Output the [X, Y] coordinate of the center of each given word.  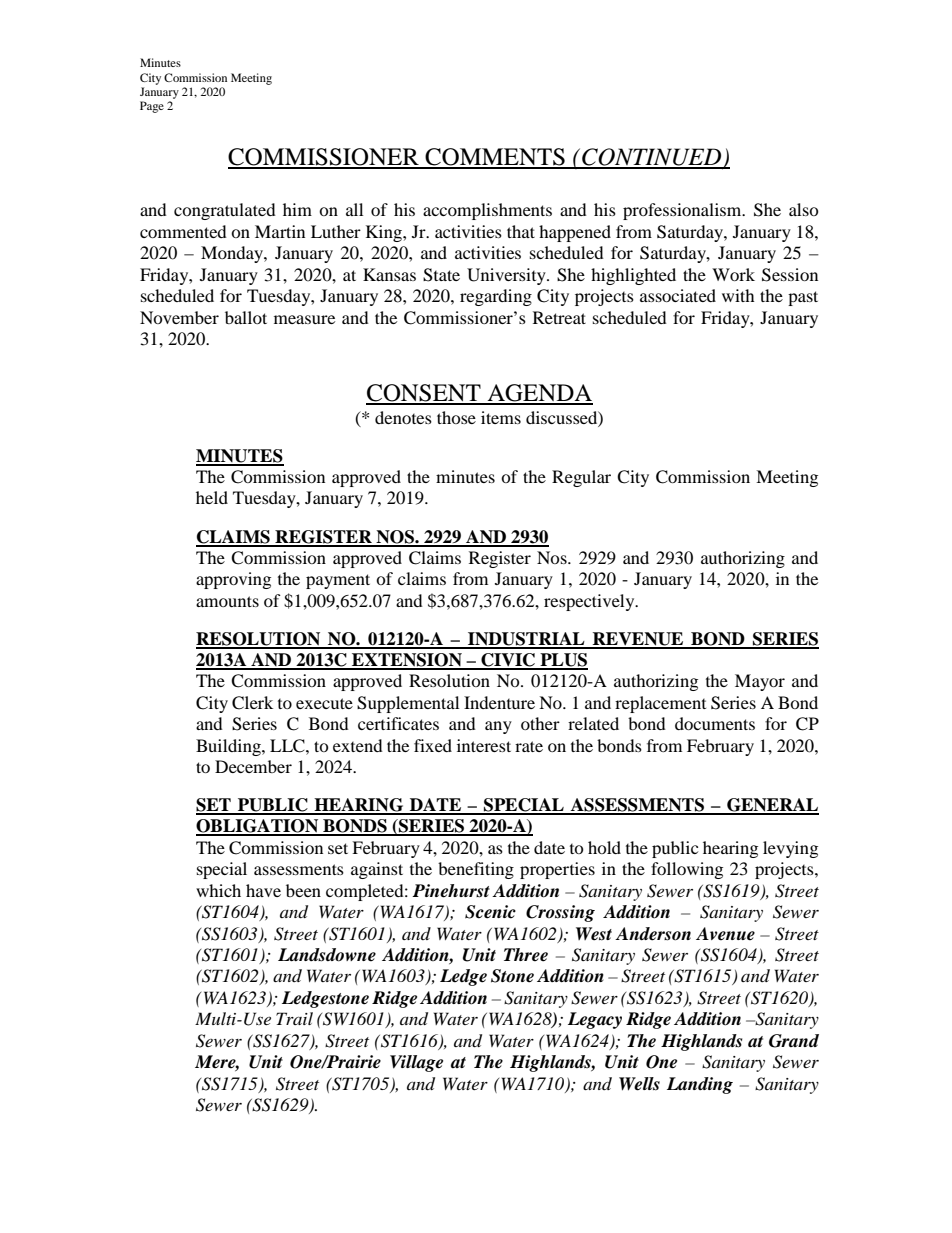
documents [715, 723]
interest [484, 745]
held [212, 497]
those [456, 417]
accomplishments [487, 211]
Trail [294, 1018]
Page [152, 107]
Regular [581, 478]
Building [229, 747]
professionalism [683, 211]
